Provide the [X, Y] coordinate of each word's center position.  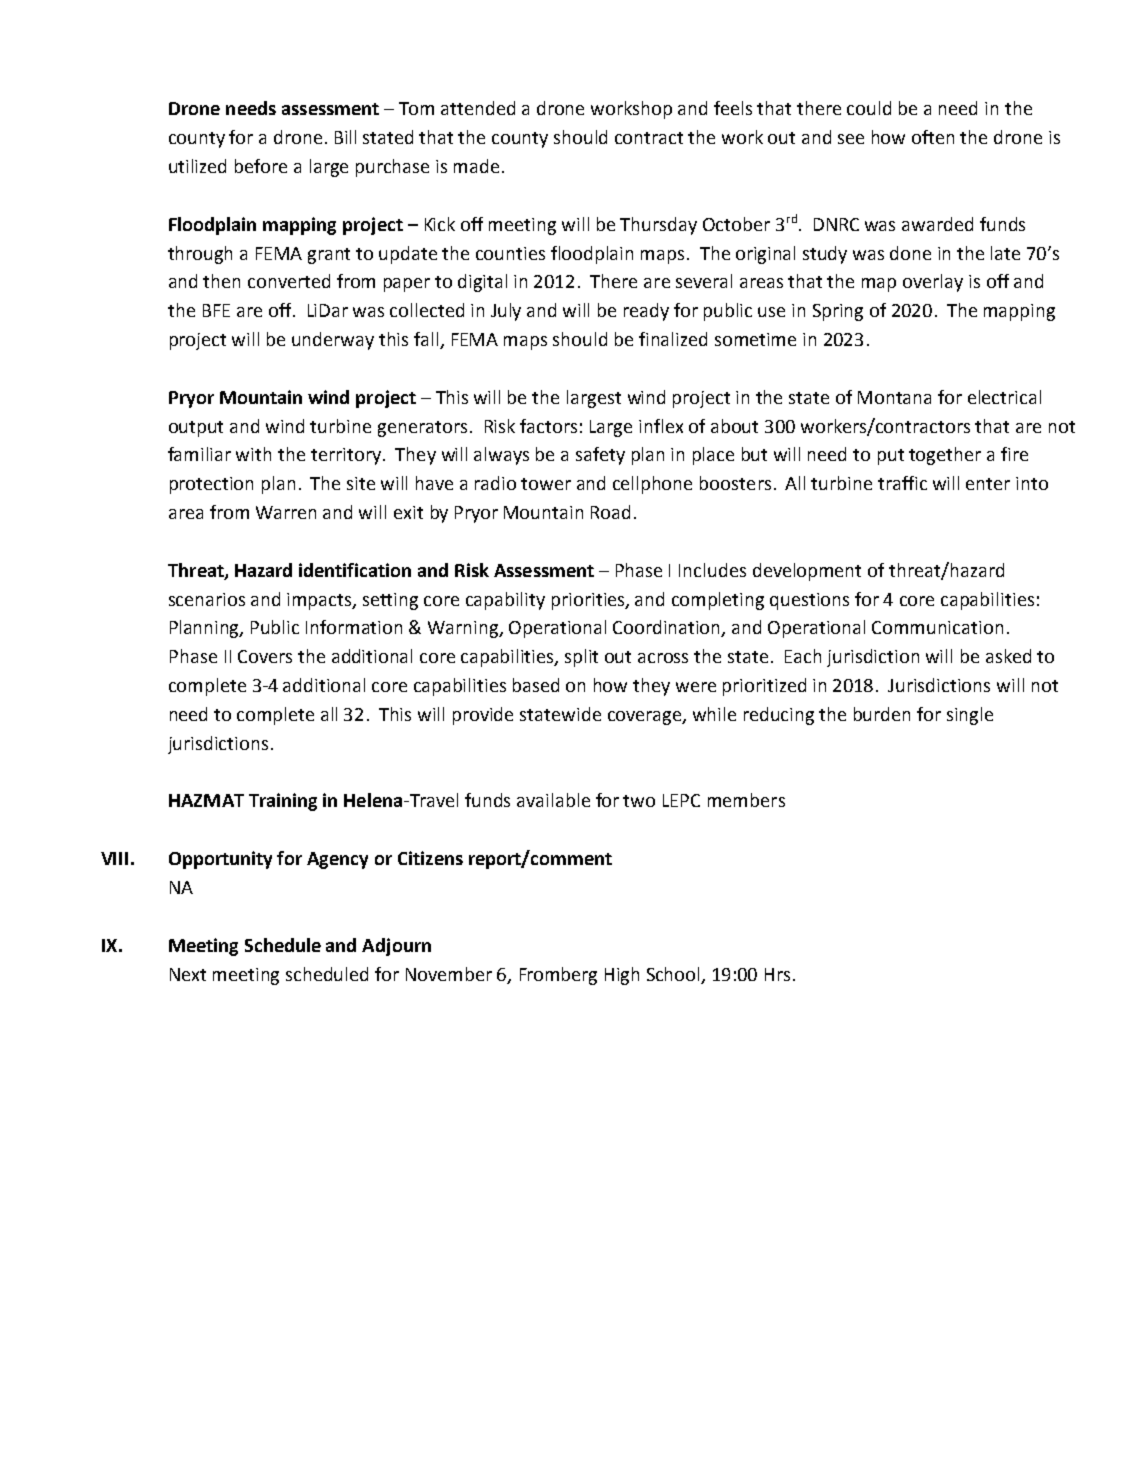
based [536, 685]
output [196, 429]
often [933, 137]
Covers [265, 656]
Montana [894, 397]
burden [882, 714]
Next [188, 974]
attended [478, 108]
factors [548, 426]
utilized [197, 166]
